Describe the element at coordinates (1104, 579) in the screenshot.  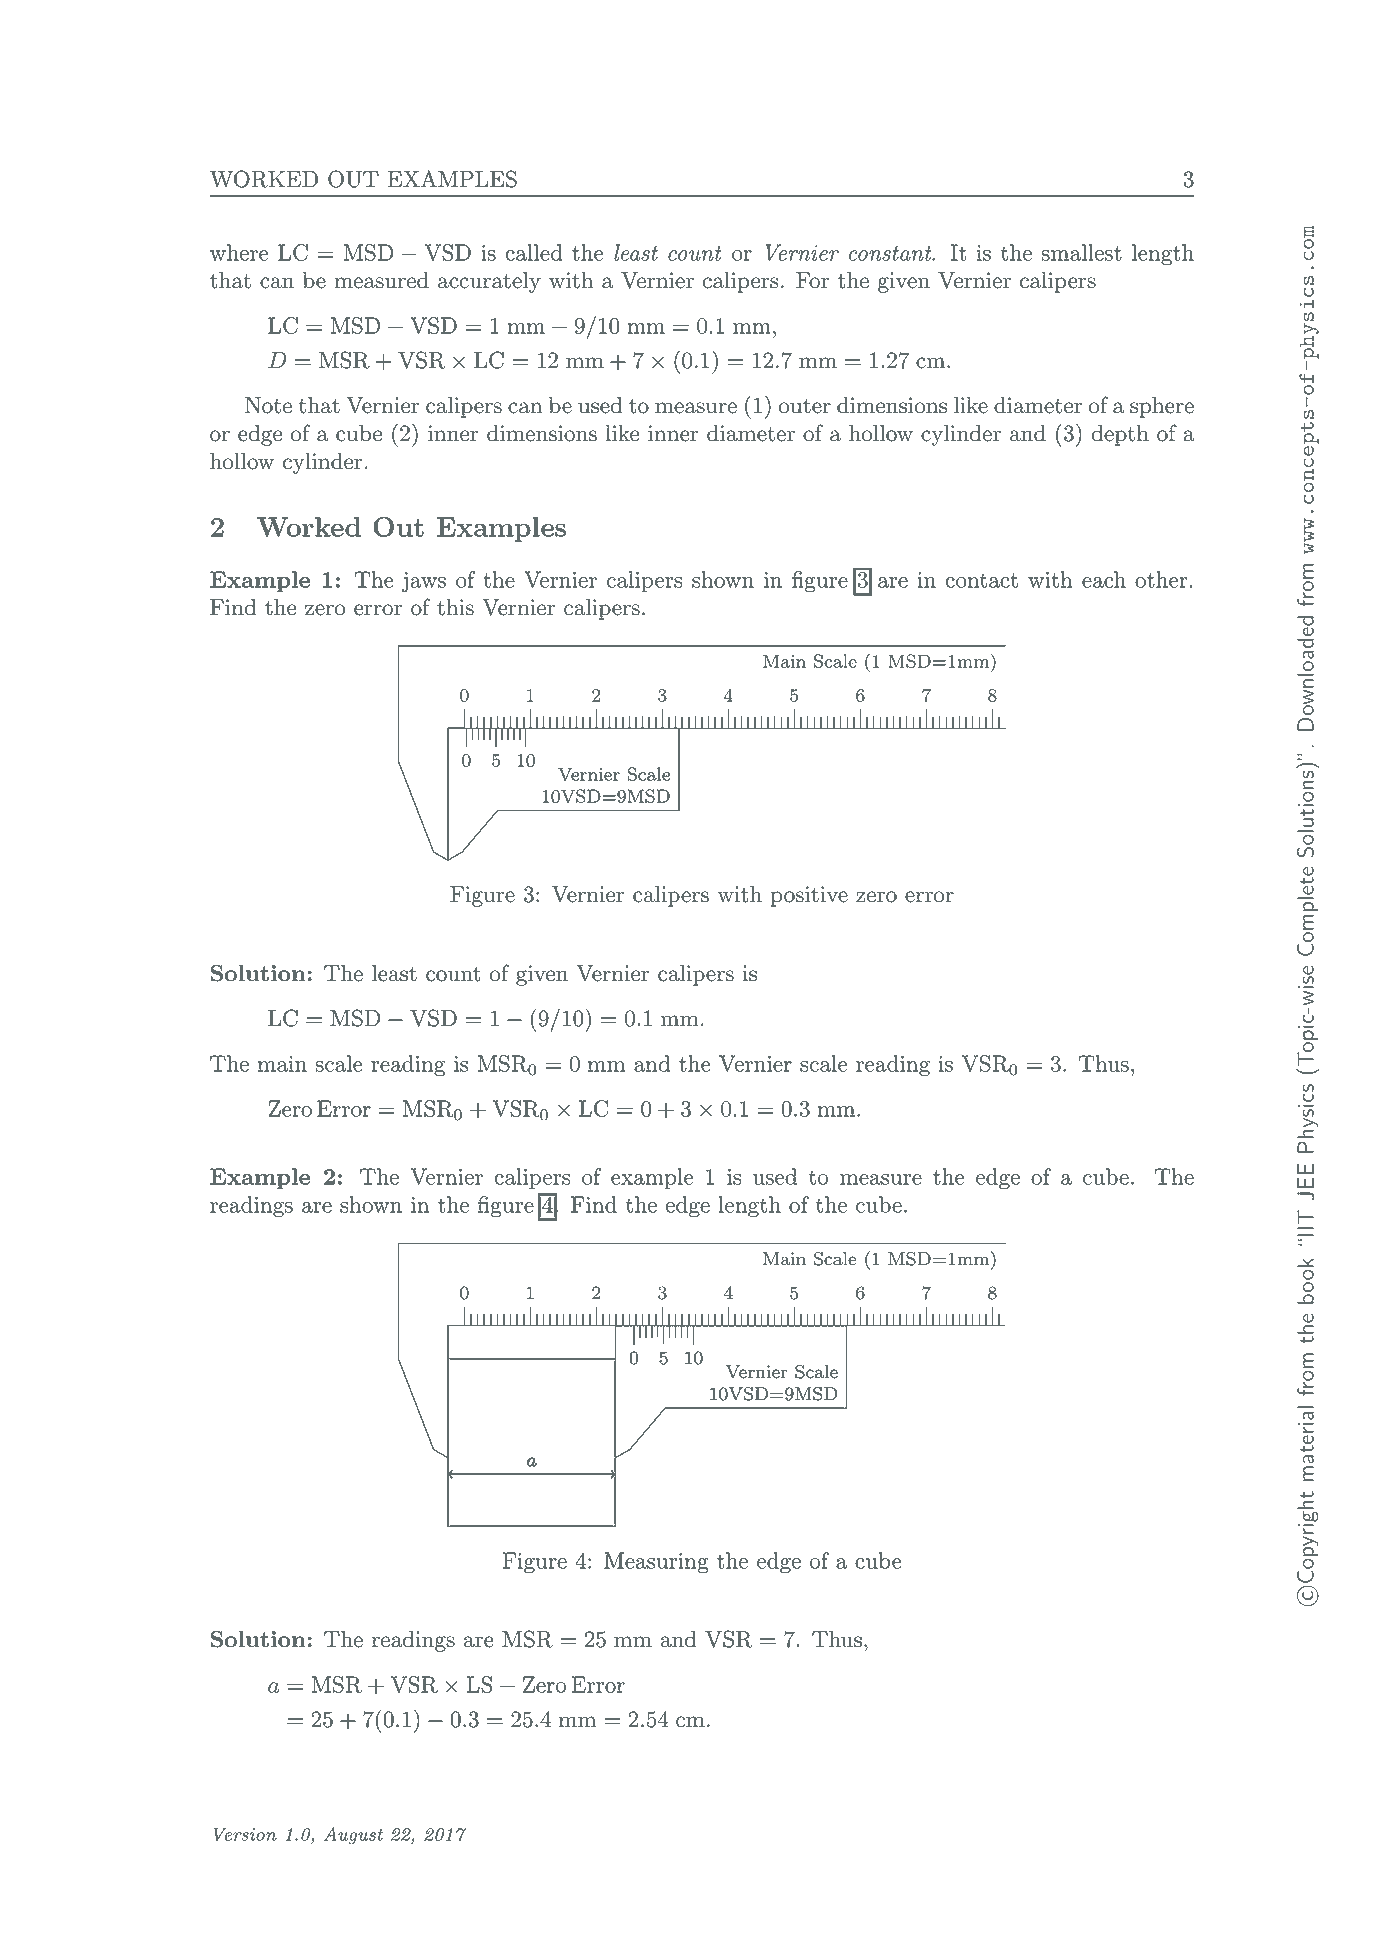
I see `each` at that location.
